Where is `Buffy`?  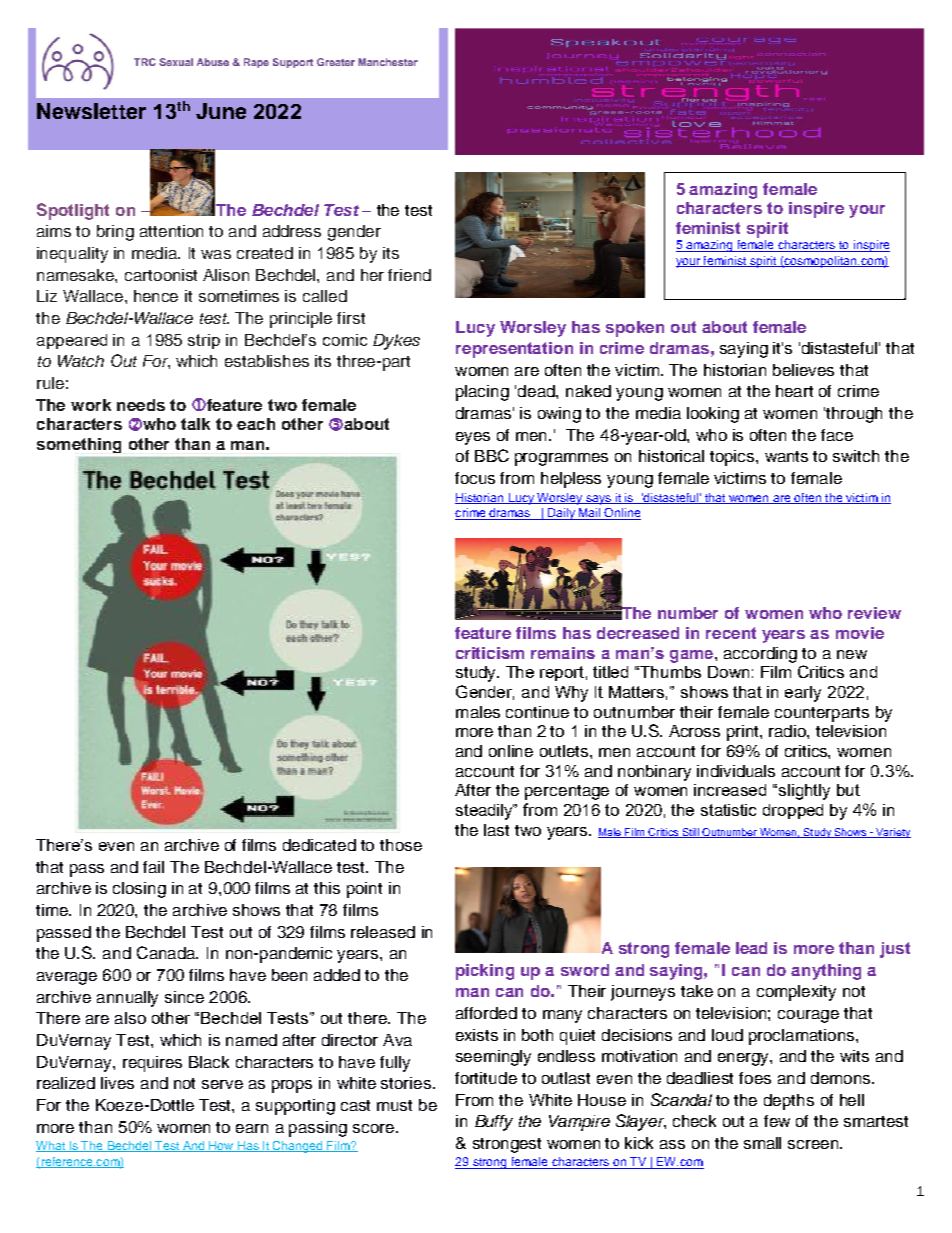
Buffy is located at coordinates (494, 1123).
